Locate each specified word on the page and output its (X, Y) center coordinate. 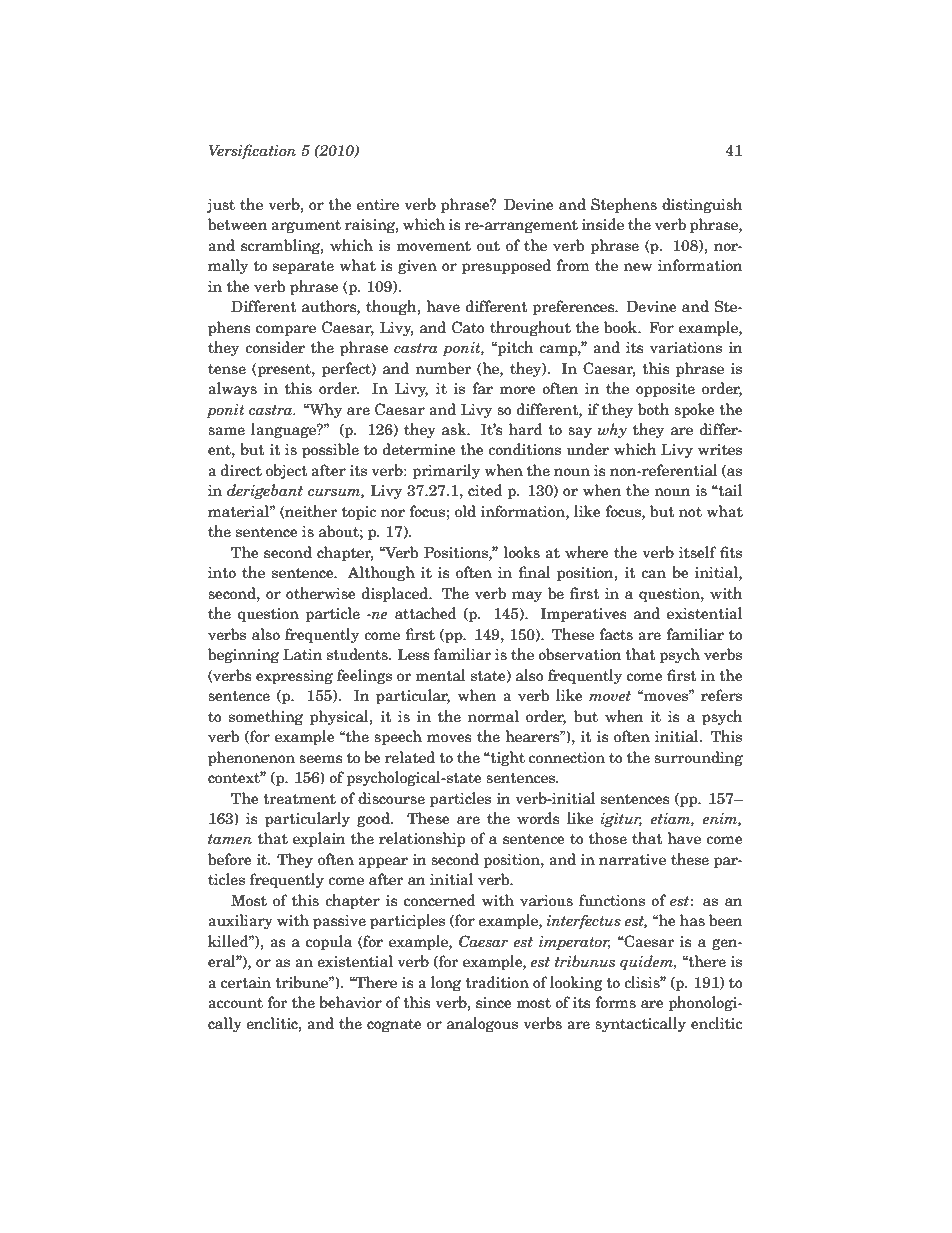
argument (306, 226)
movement (433, 246)
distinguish (702, 205)
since (494, 1003)
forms (616, 1002)
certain (246, 983)
